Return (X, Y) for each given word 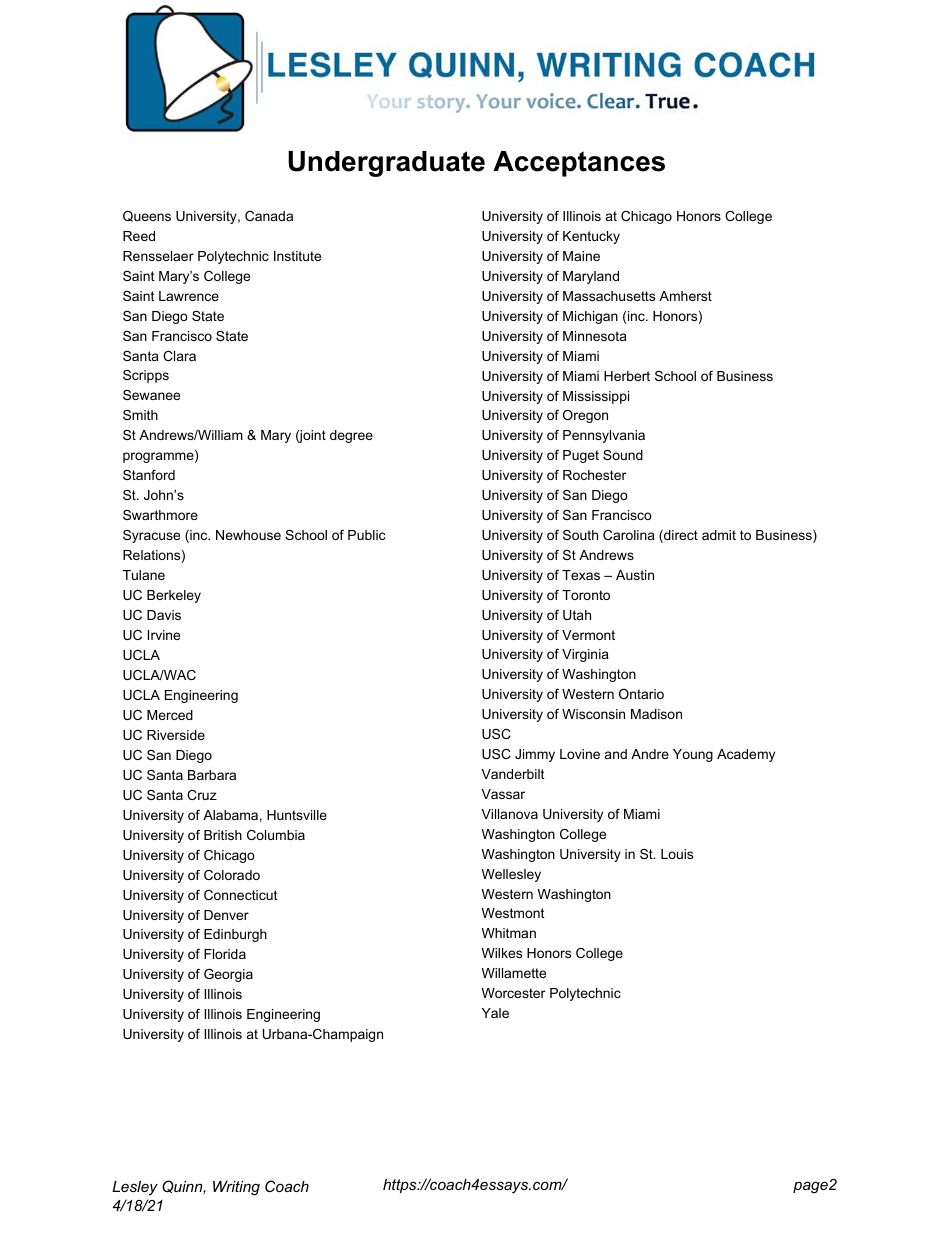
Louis (677, 854)
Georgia (228, 975)
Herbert (627, 376)
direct (680, 536)
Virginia (585, 655)
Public (366, 535)
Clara (179, 356)
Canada (269, 216)
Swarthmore (160, 515)
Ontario (641, 694)
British (223, 835)
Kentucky (591, 237)
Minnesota (595, 336)
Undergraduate (386, 164)
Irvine (164, 635)
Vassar (503, 794)
